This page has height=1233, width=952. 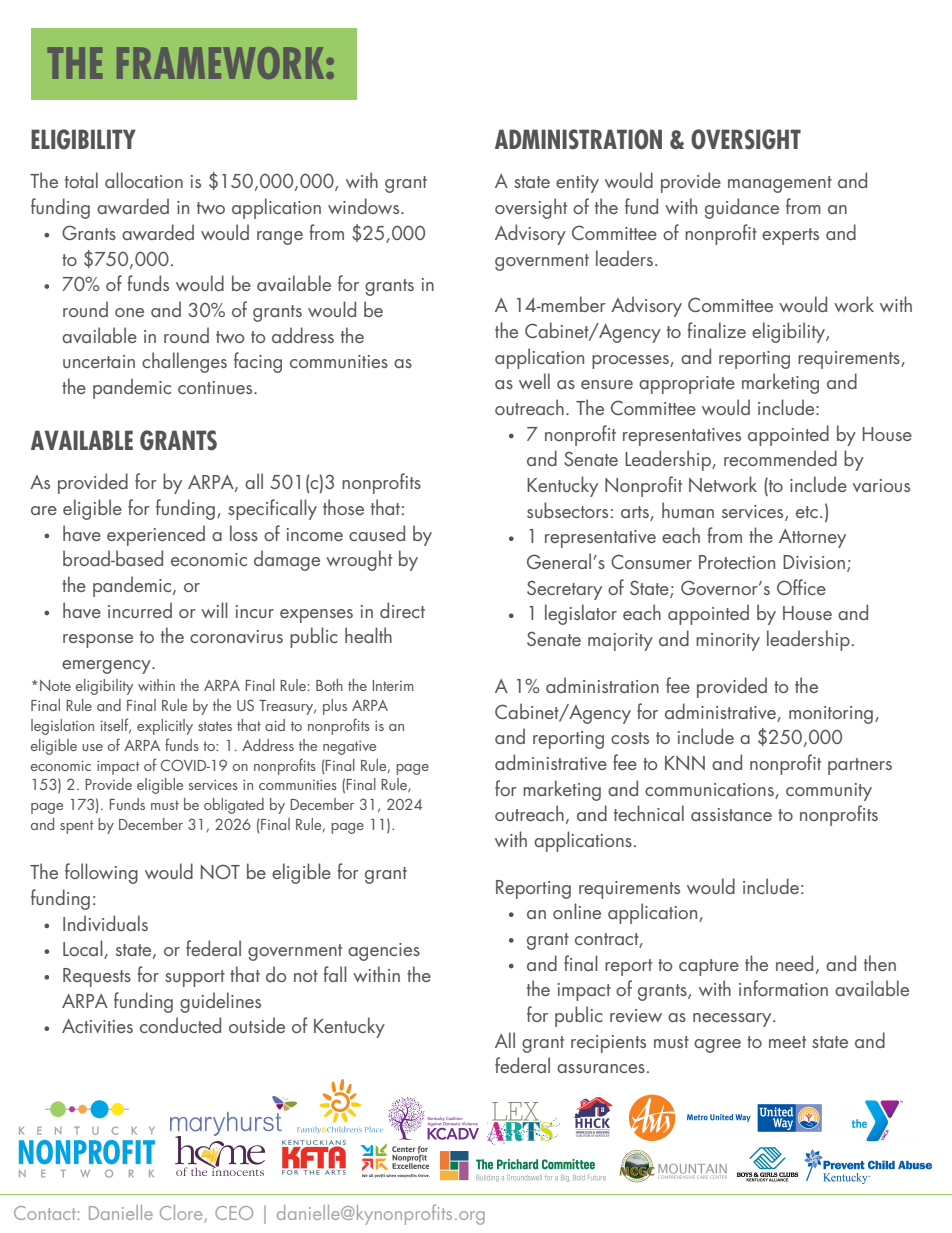 I want to click on Interim, so click(x=393, y=685).
